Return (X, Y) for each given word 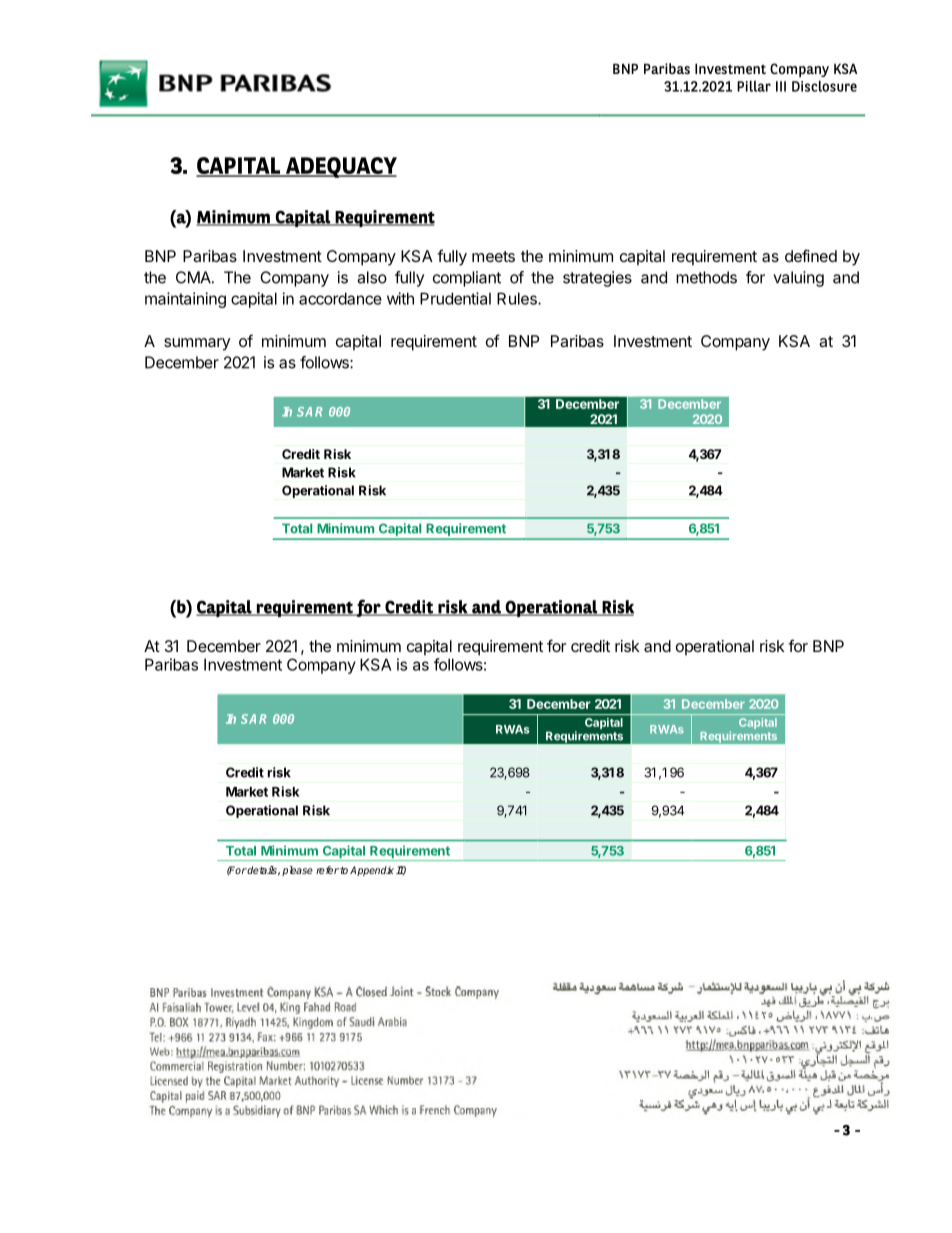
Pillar (754, 86)
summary (197, 344)
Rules (518, 298)
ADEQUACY (340, 167)
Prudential (455, 298)
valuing (798, 279)
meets (493, 256)
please (297, 871)
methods (706, 277)
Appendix (372, 871)
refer (327, 870)
